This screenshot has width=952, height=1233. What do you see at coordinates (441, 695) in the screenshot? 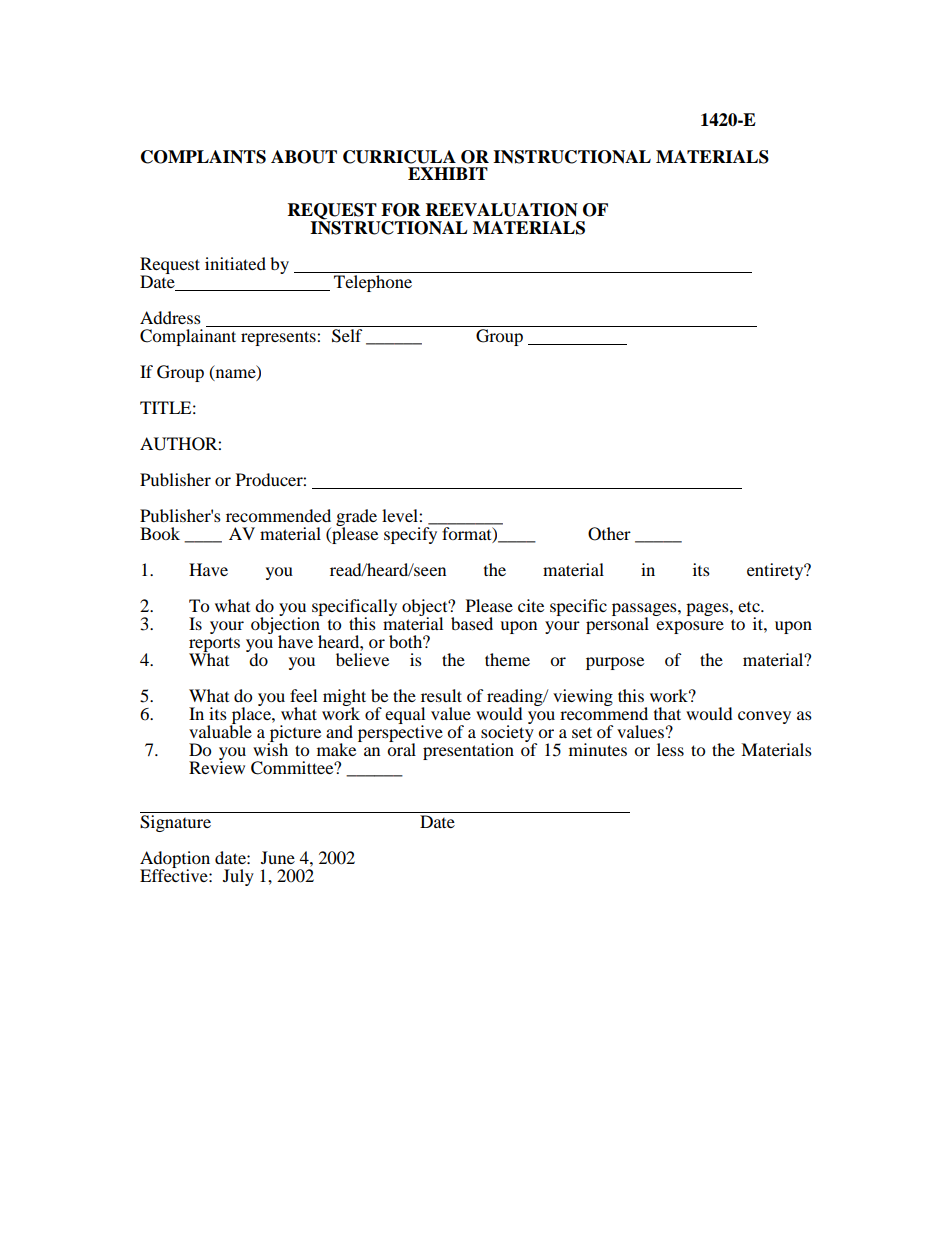
I see `result` at bounding box center [441, 695].
